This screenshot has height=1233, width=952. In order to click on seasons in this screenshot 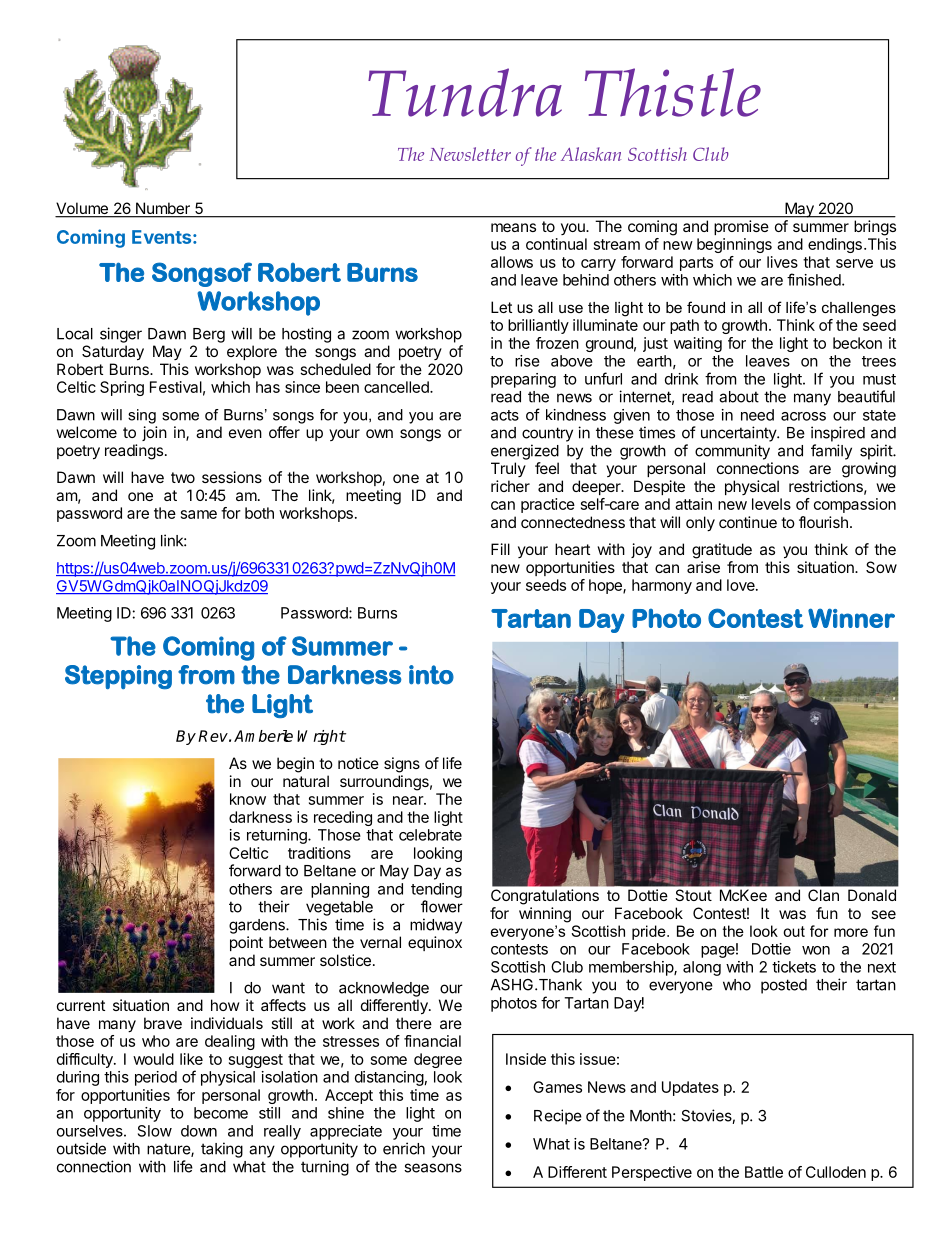, I will do `click(433, 1168)`.
